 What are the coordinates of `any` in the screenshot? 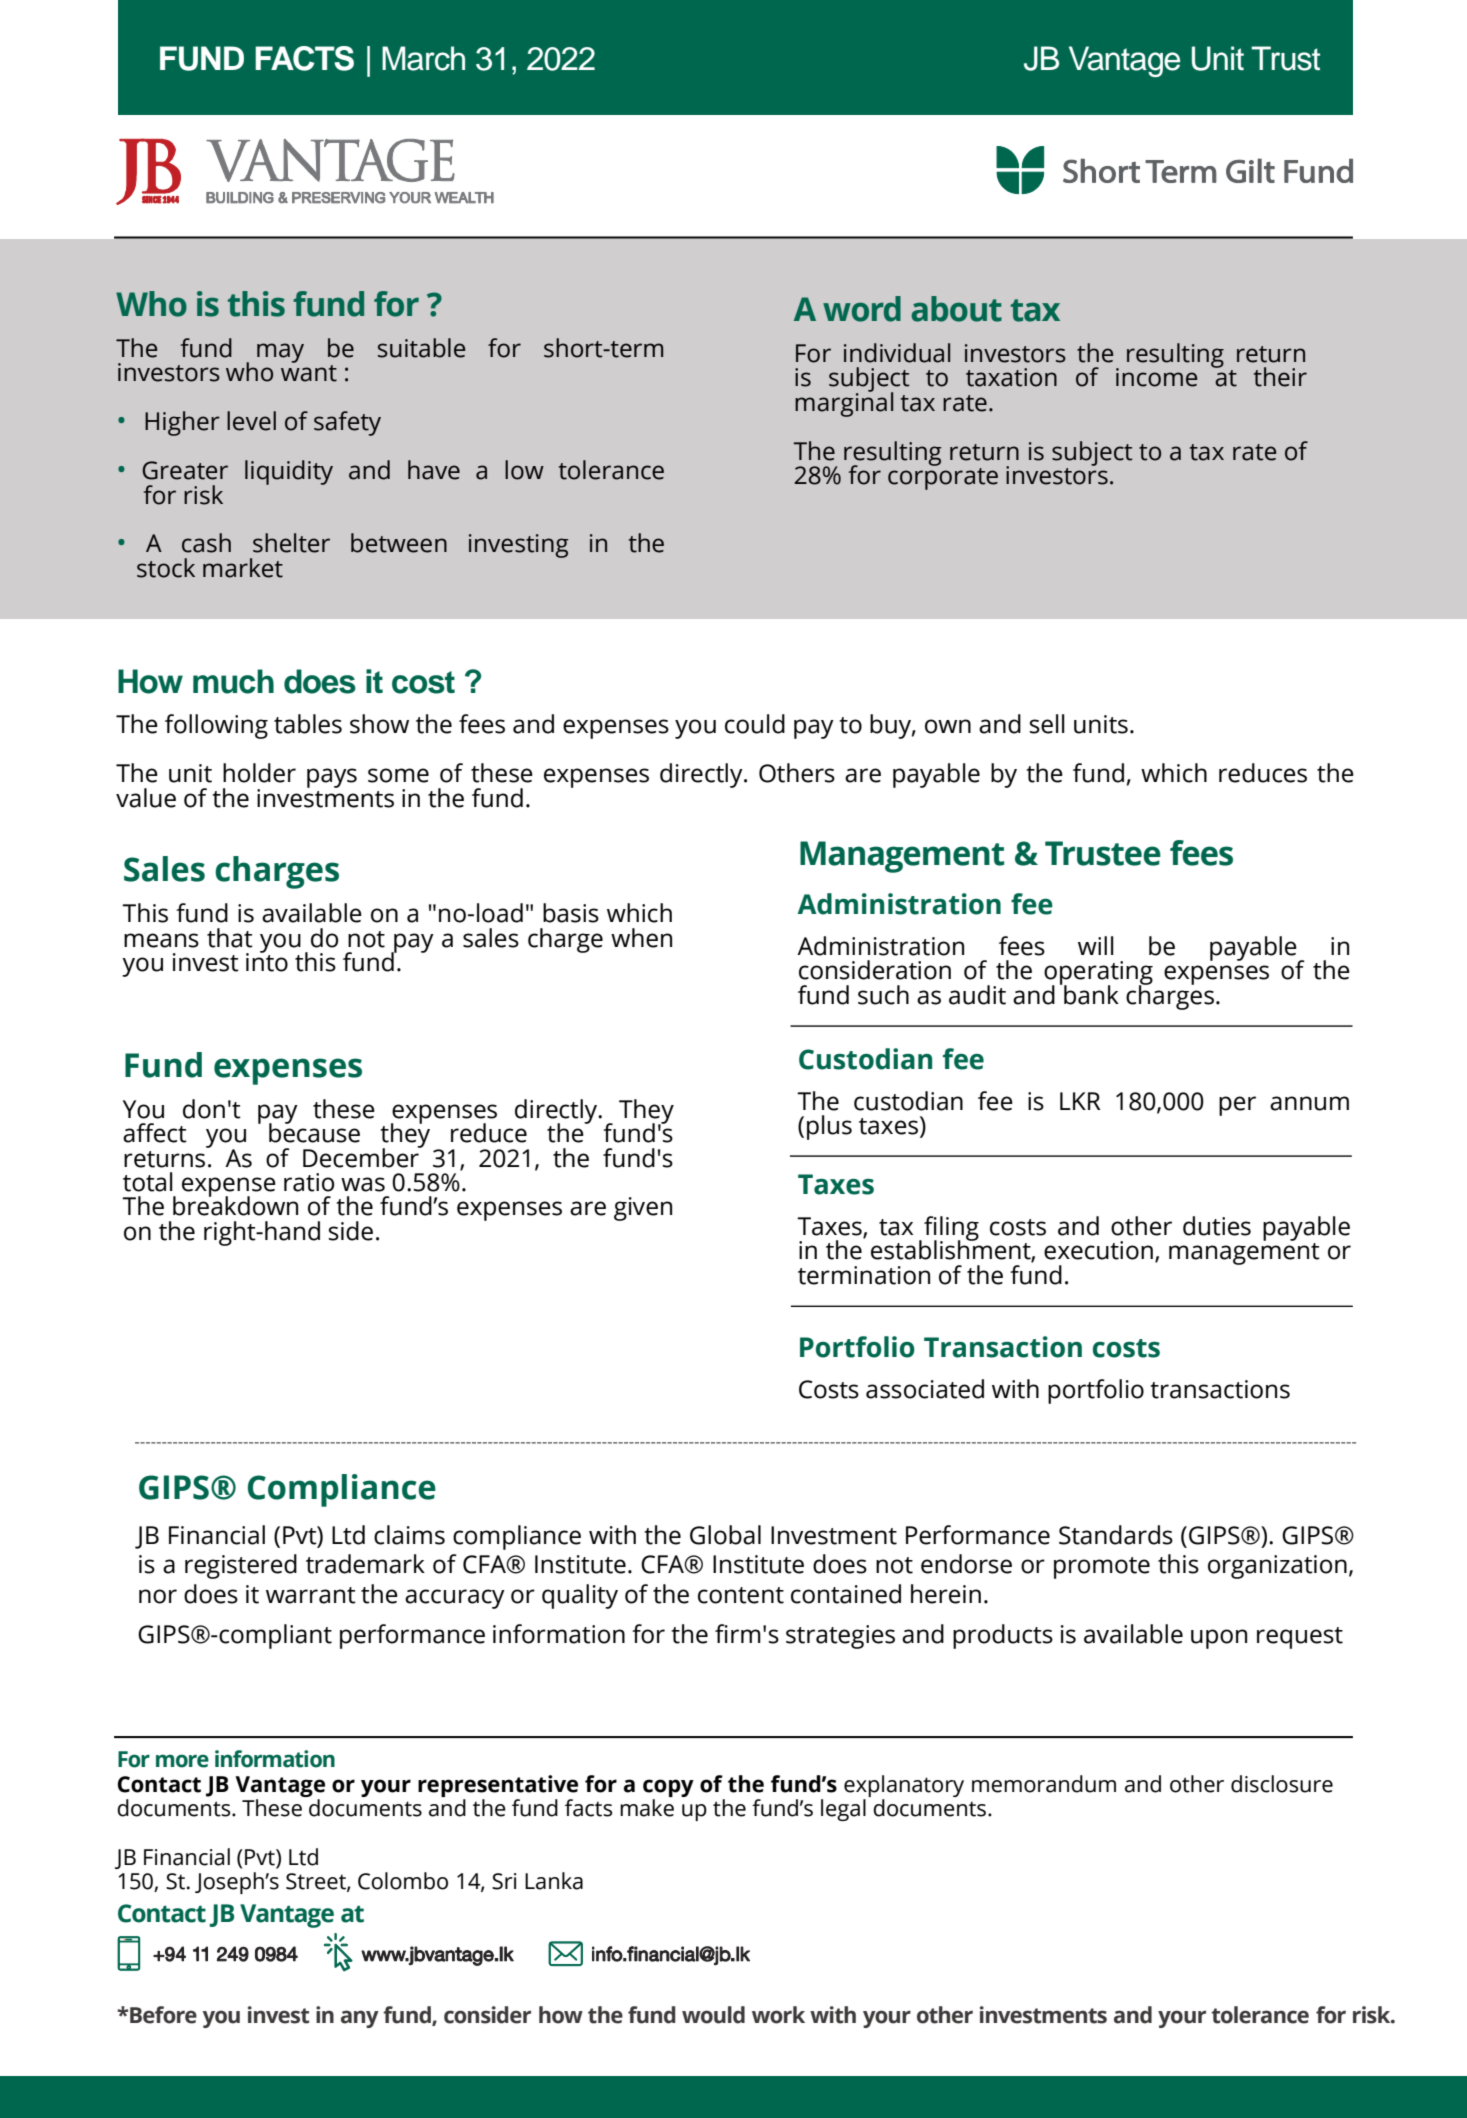 It's located at (360, 2019).
